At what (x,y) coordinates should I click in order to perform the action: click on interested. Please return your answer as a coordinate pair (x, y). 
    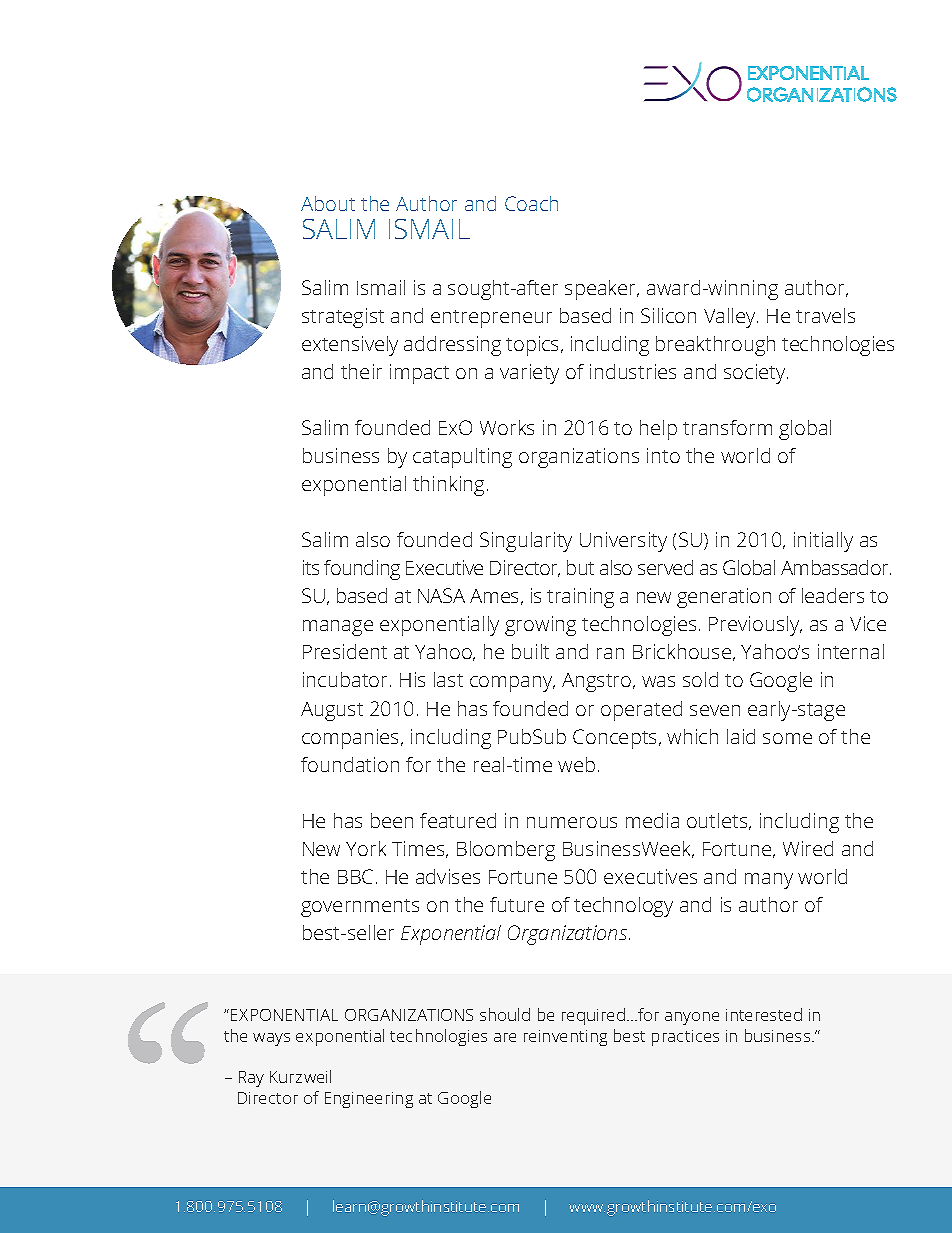
    Looking at the image, I should click on (764, 1014).
